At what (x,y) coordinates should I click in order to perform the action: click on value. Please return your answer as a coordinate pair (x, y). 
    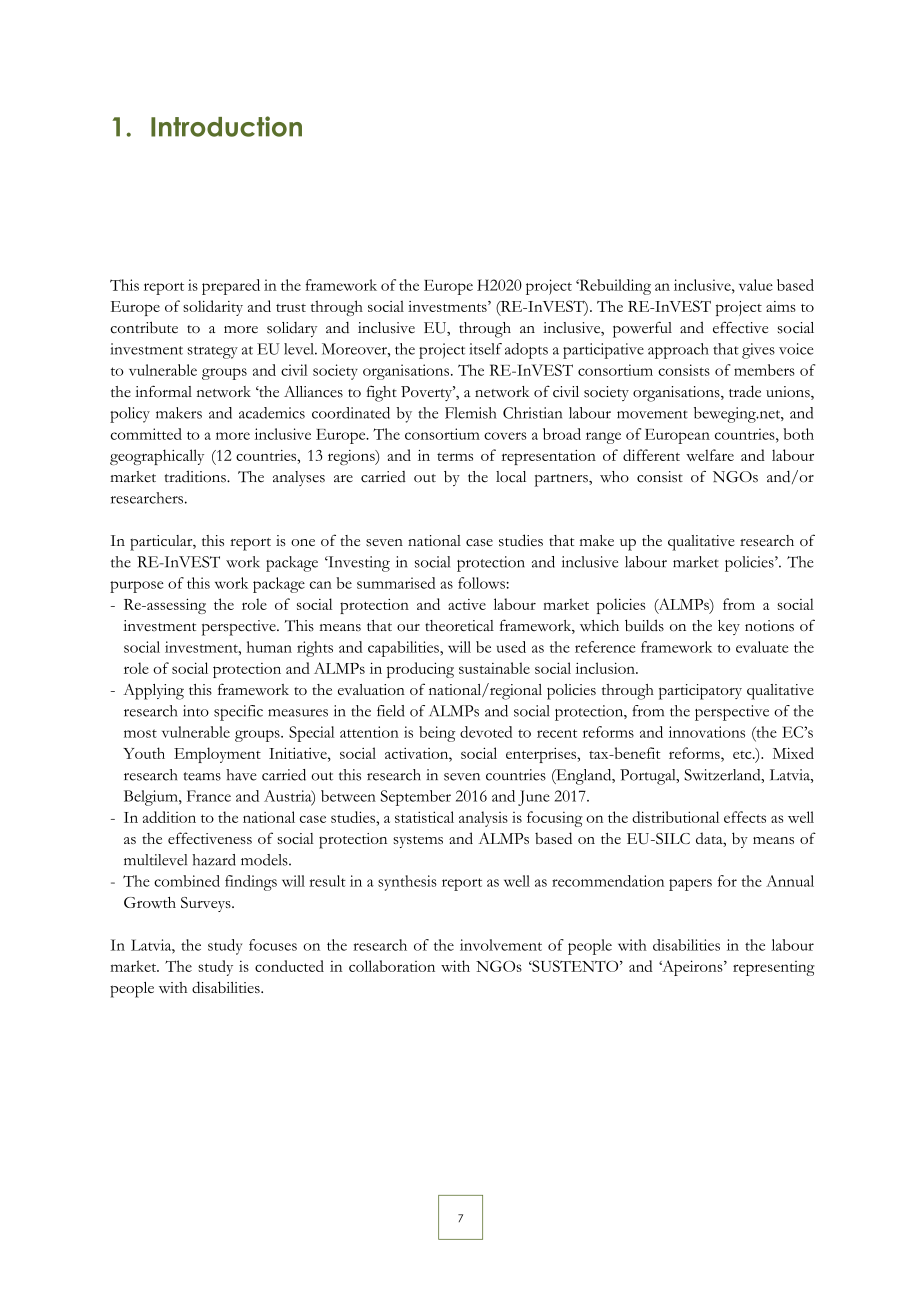
    Looking at the image, I should click on (756, 285).
